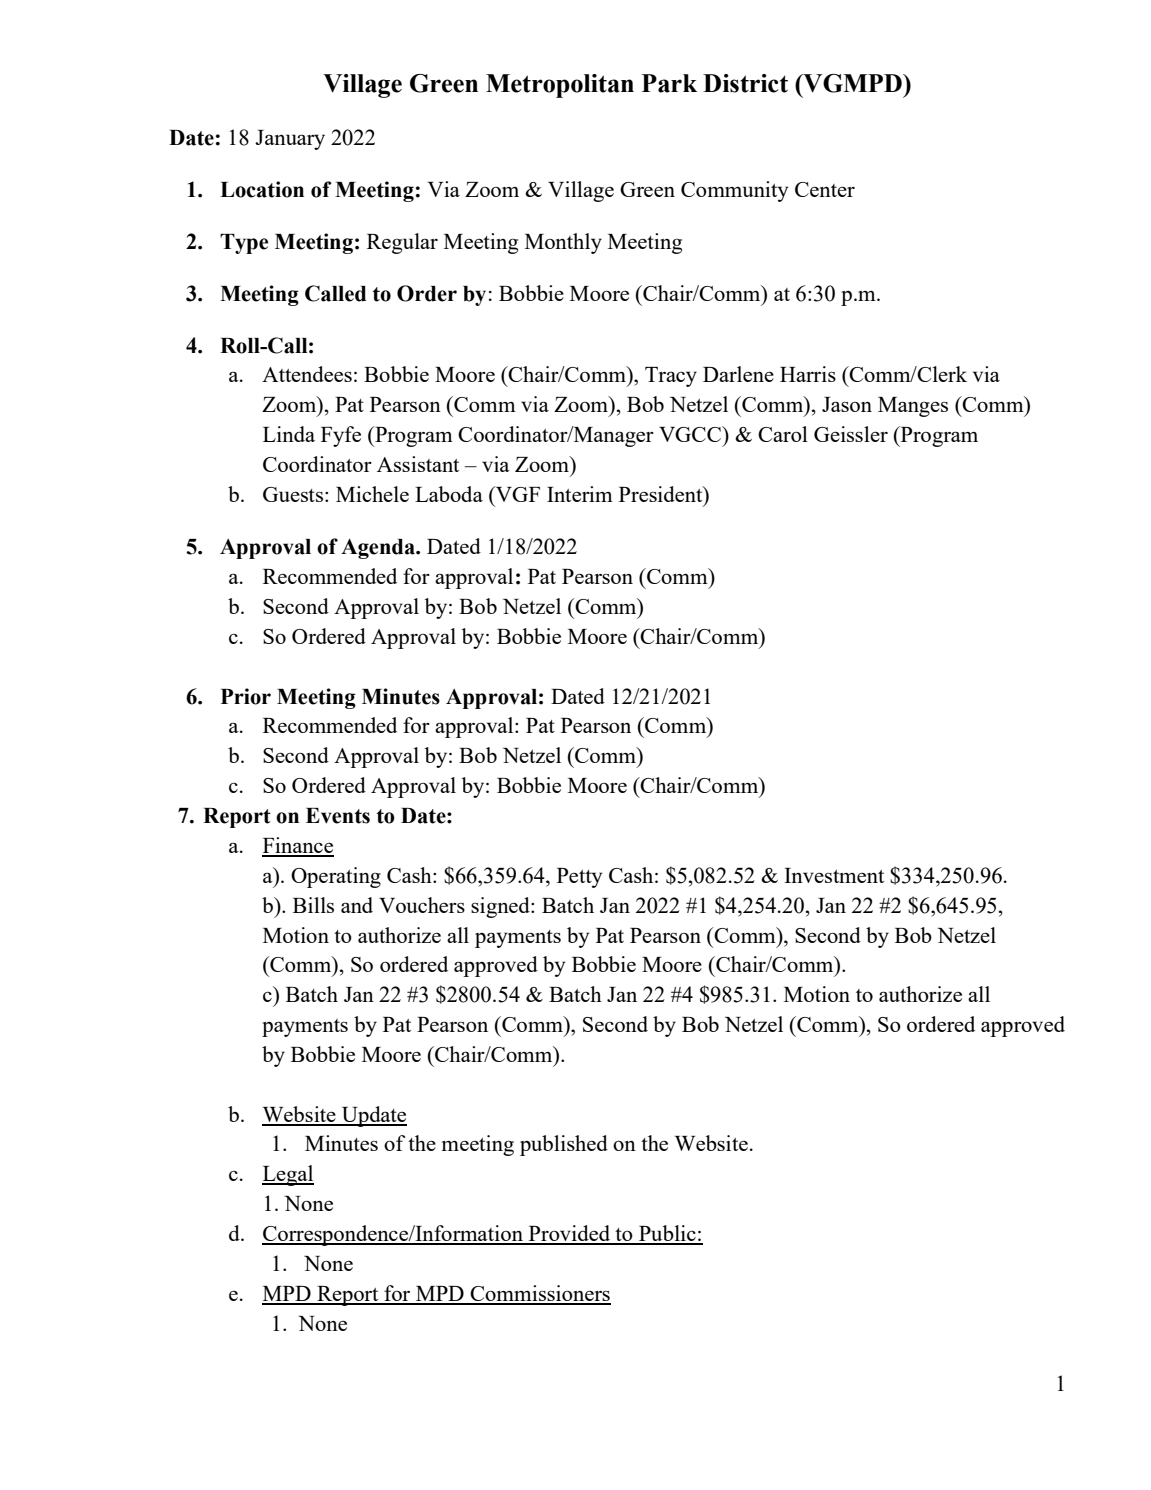 This screenshot has height=1490, width=1151. What do you see at coordinates (662, 495) in the screenshot?
I see `President` at bounding box center [662, 495].
